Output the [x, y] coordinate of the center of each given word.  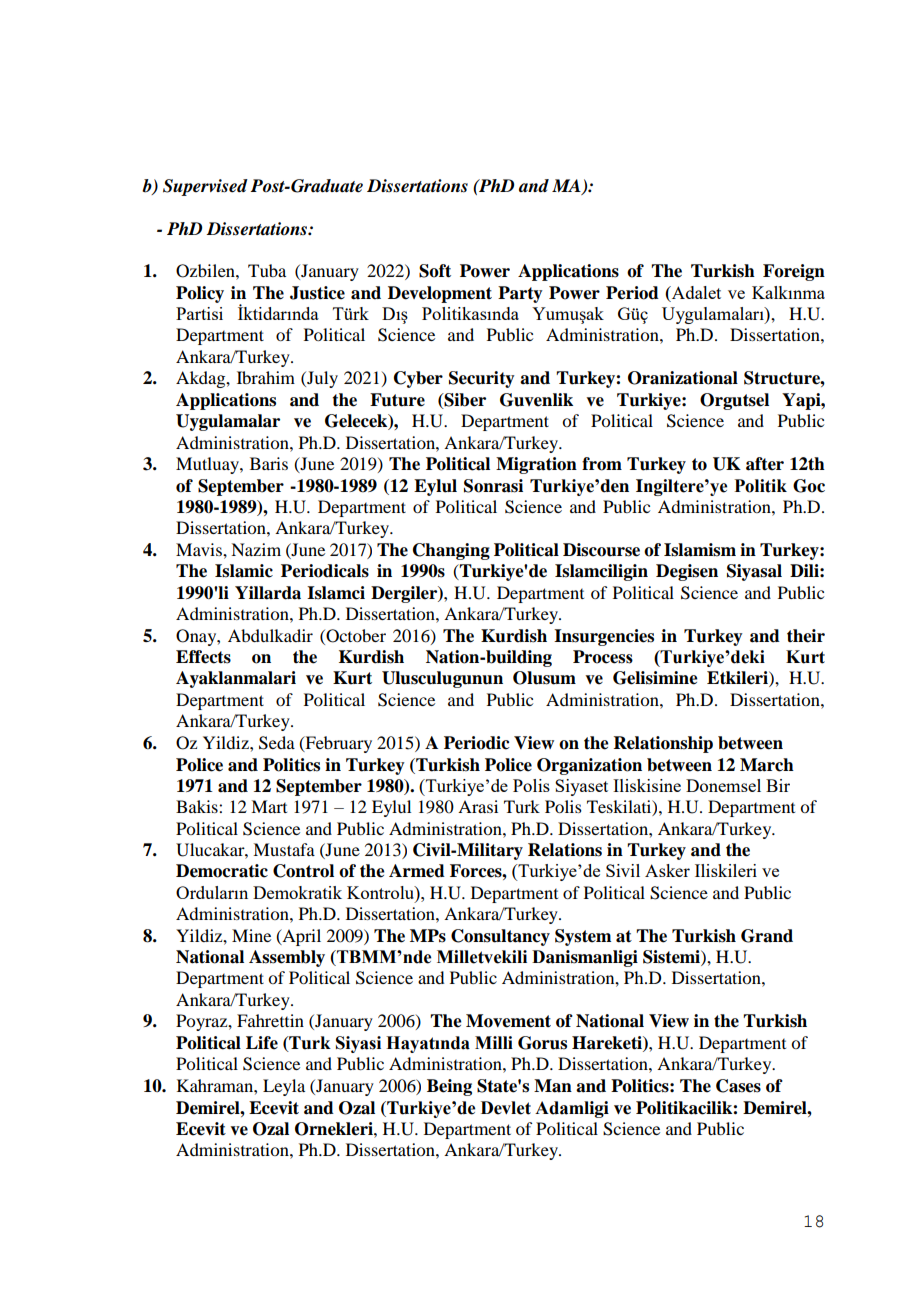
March [767, 765]
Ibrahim [266, 377]
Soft [435, 271]
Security [482, 379]
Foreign [794, 272]
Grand [767, 936]
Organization [589, 766]
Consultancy [500, 937]
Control [303, 871]
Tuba [267, 270]
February [337, 744]
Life [262, 1043]
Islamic [244, 571]
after [765, 464]
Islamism [700, 550]
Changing [451, 551]
